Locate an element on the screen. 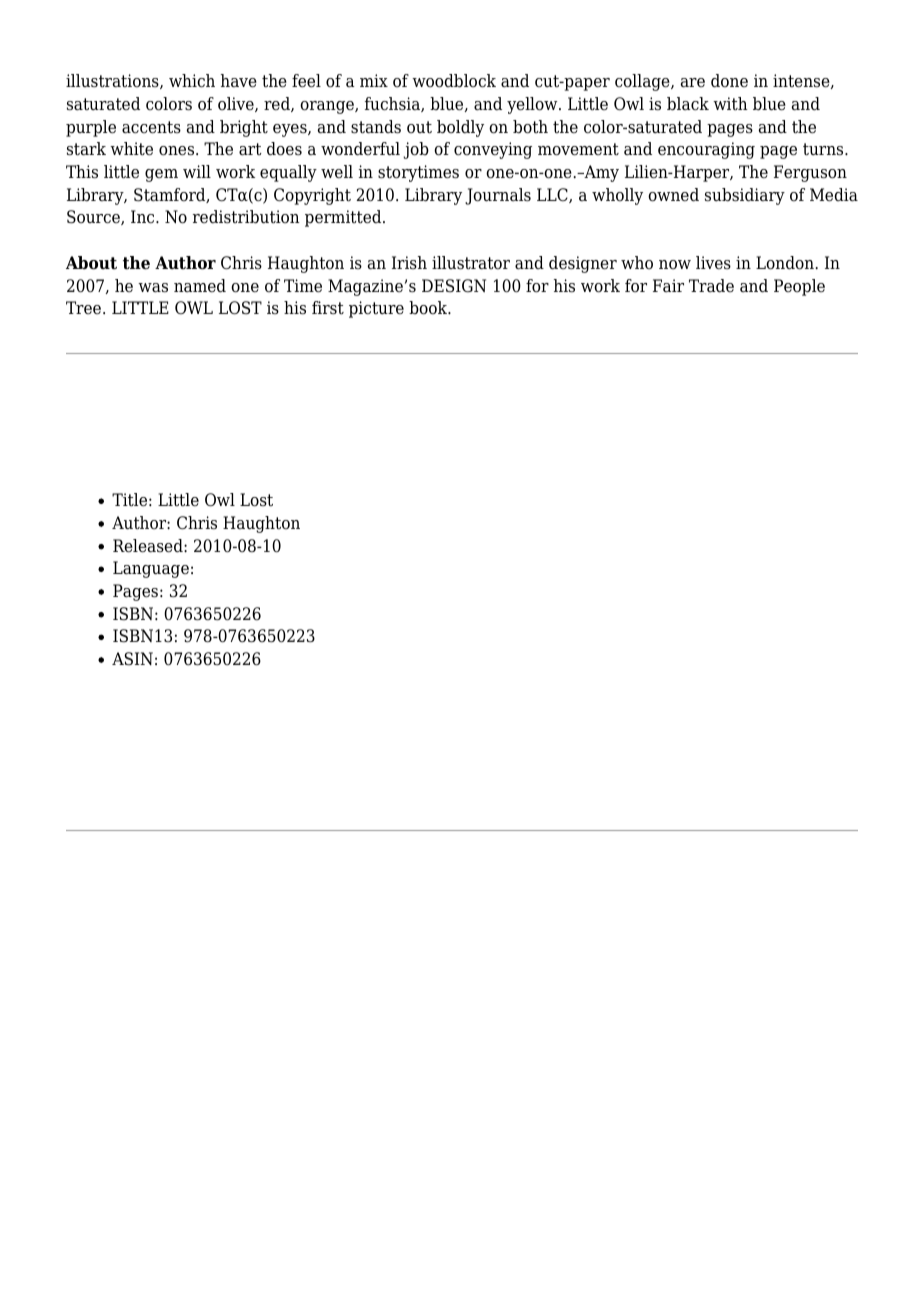  done is located at coordinates (729, 81).
